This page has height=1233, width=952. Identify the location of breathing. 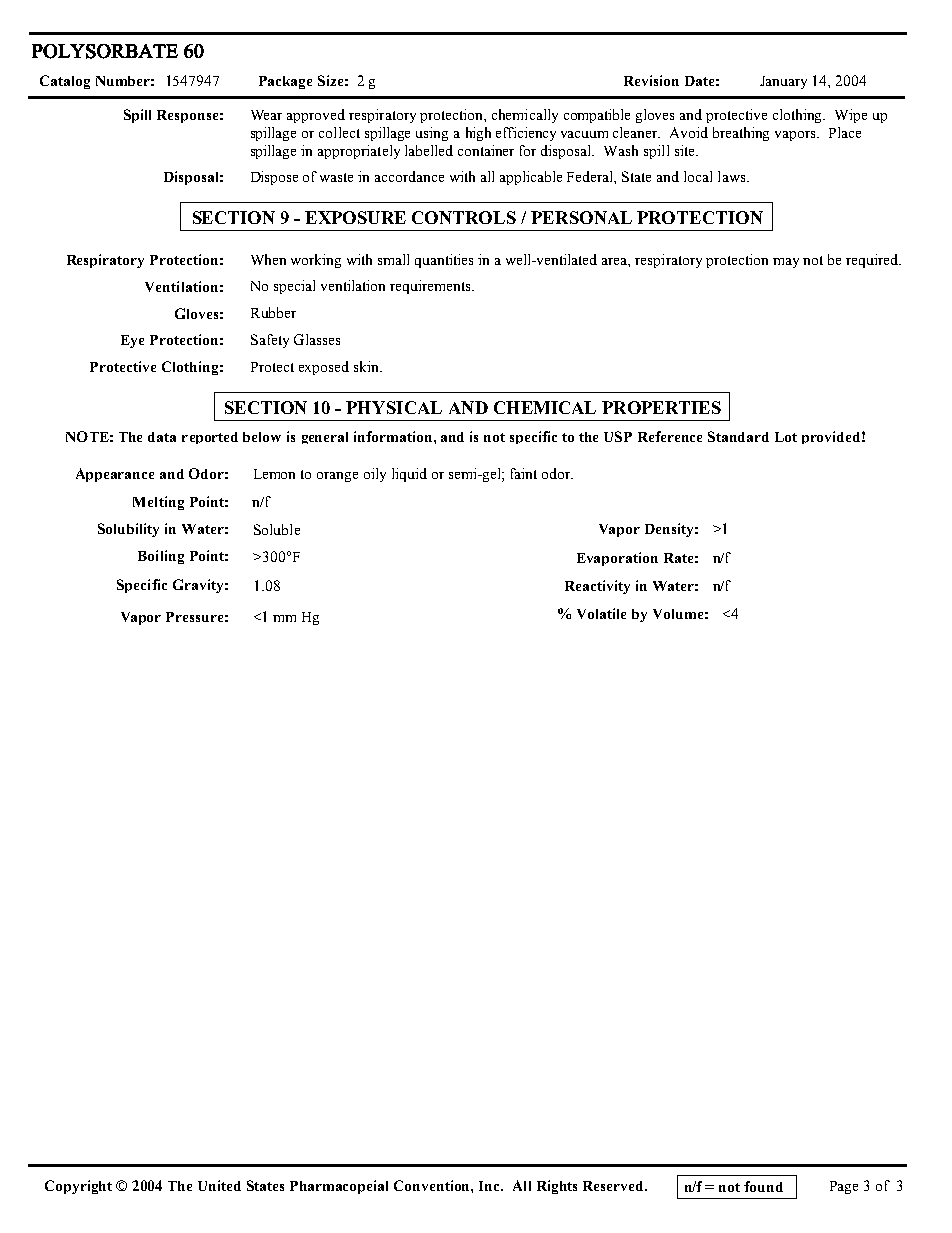
(741, 134).
